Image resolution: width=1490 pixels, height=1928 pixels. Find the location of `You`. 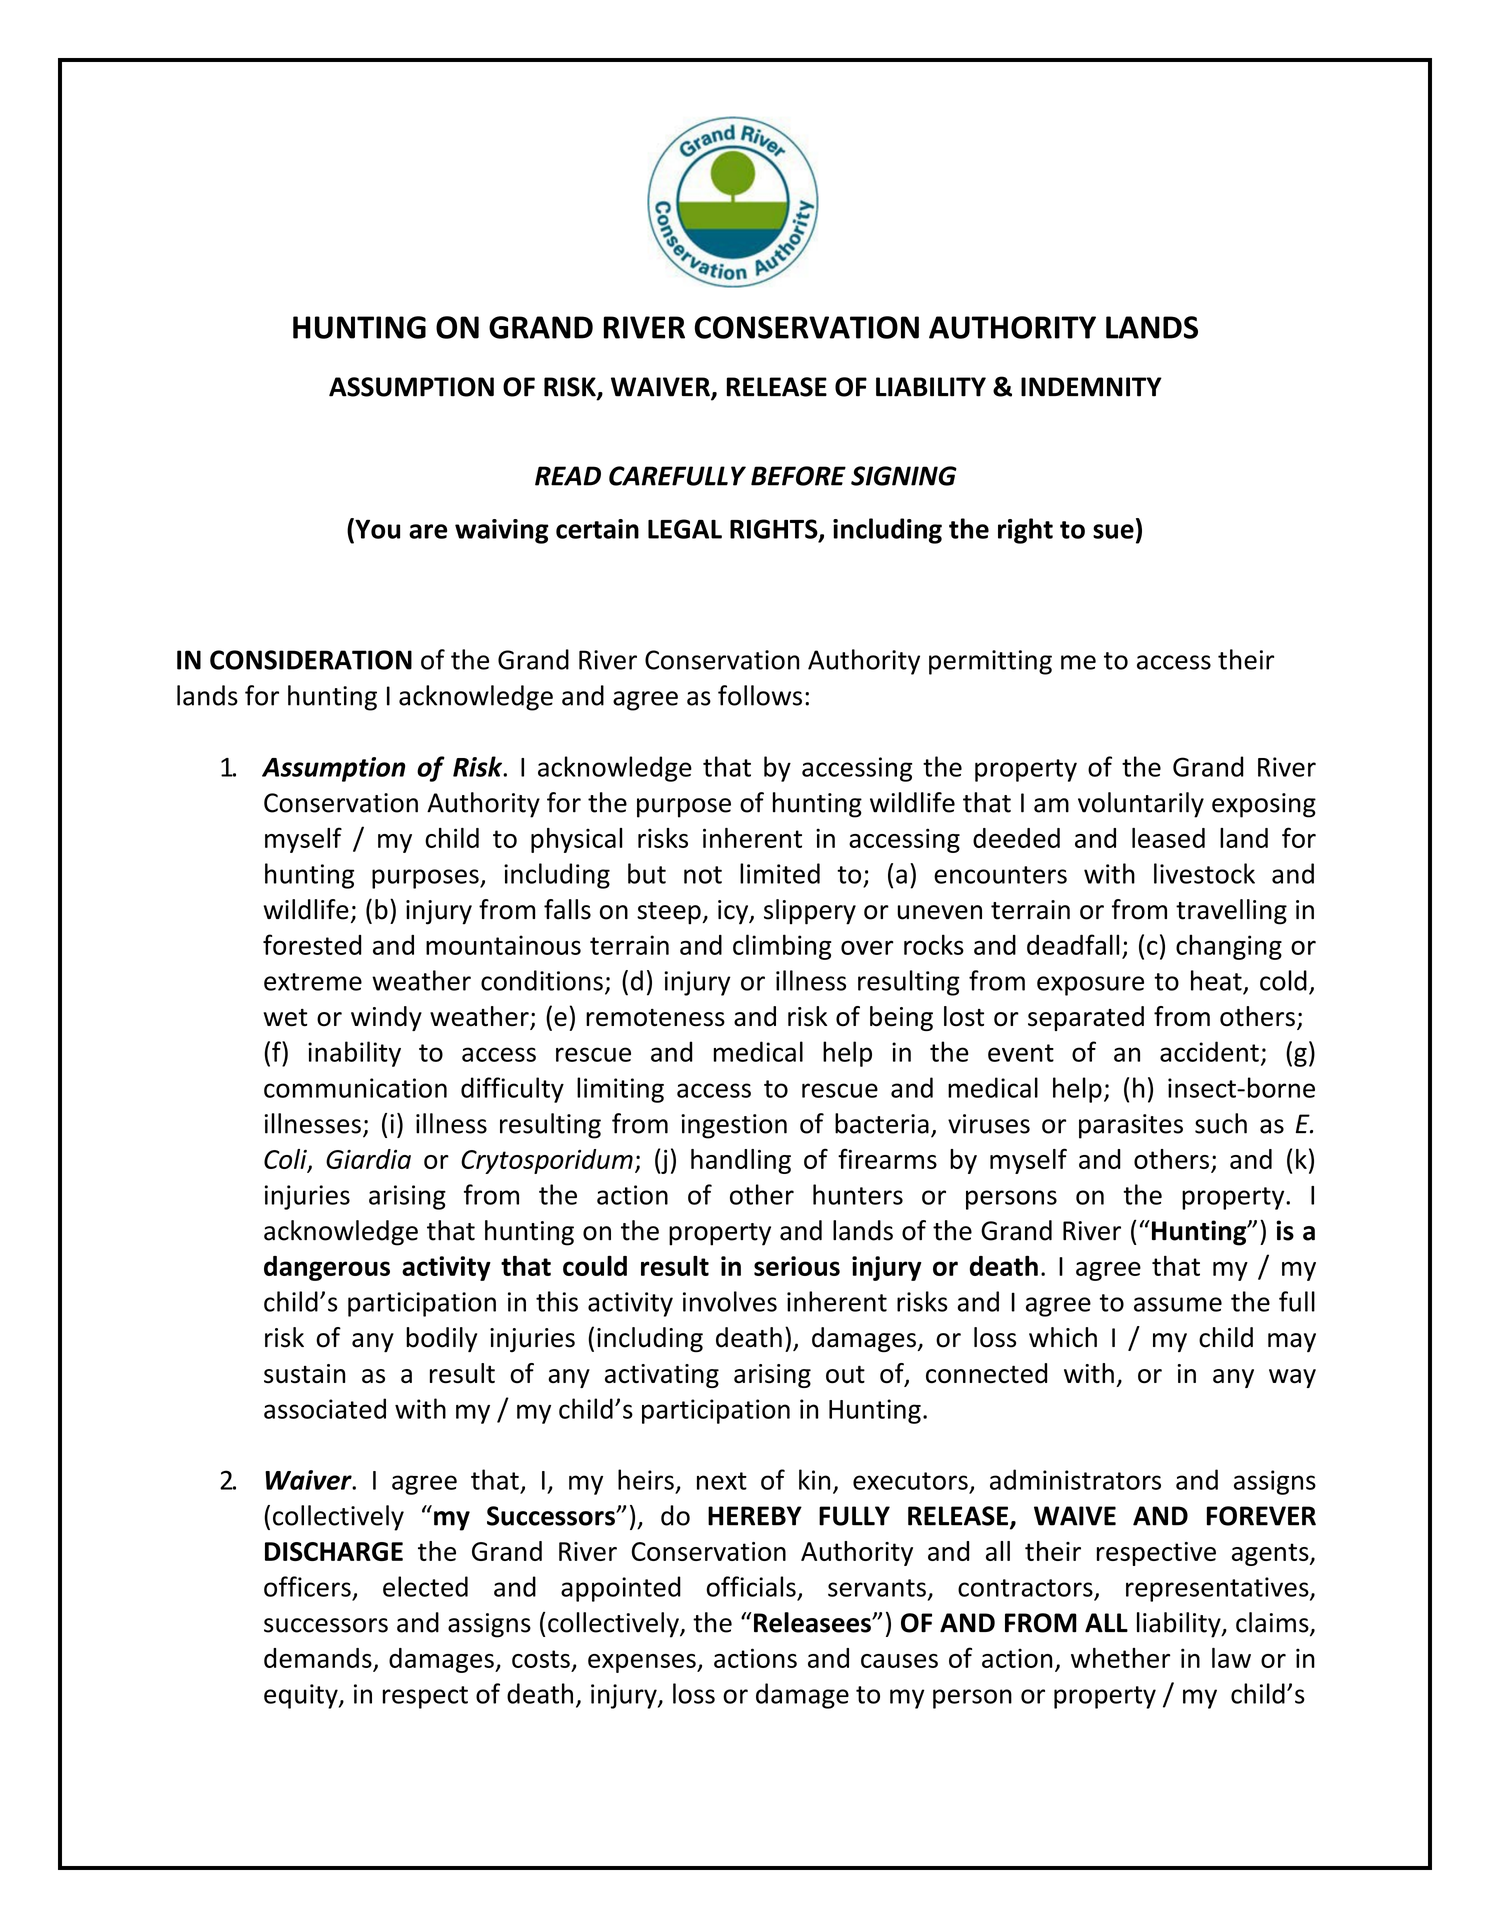

You is located at coordinates (376, 528).
